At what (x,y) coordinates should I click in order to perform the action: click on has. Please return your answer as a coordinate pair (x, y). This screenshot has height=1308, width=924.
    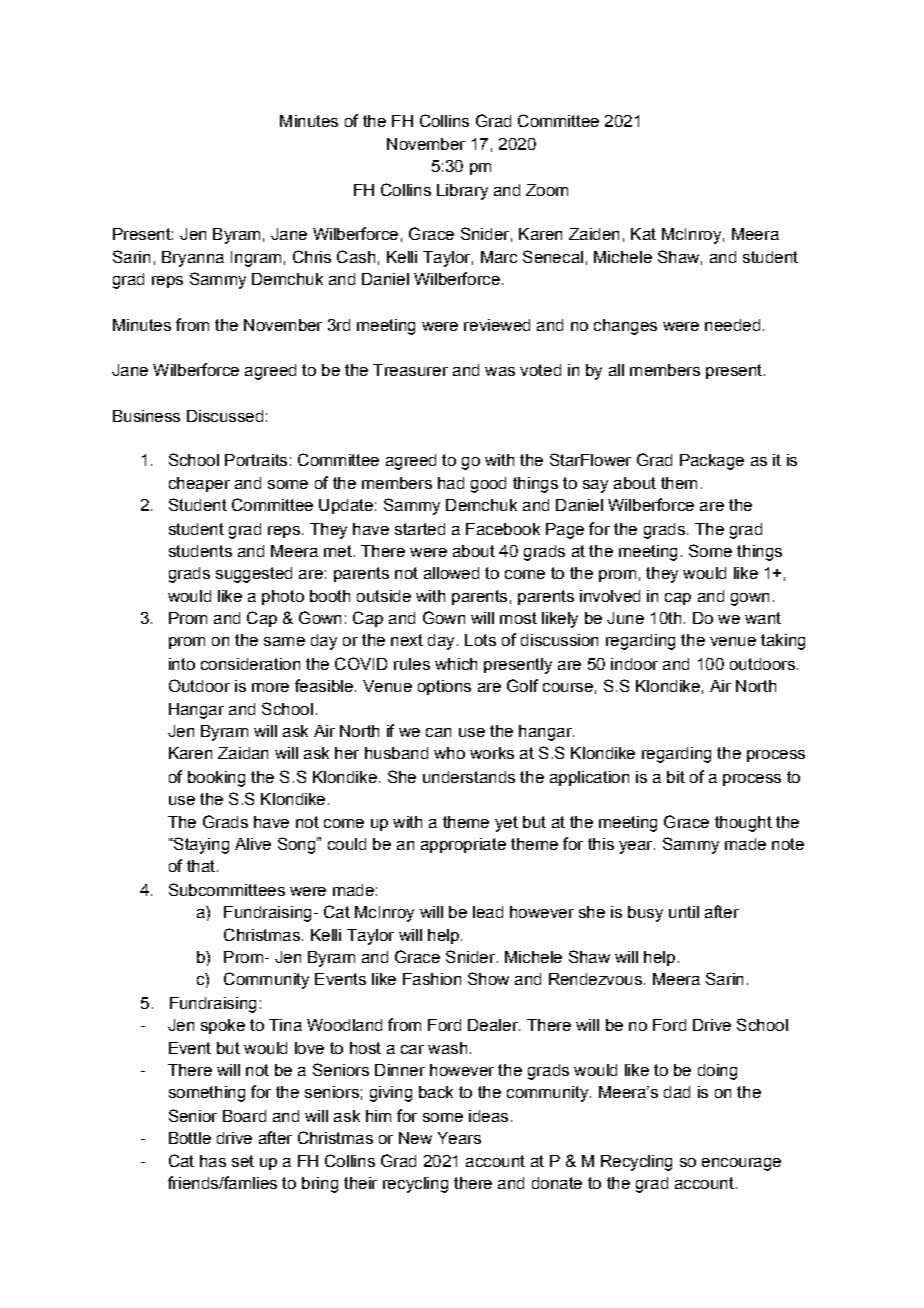
    Looking at the image, I should click on (213, 1161).
